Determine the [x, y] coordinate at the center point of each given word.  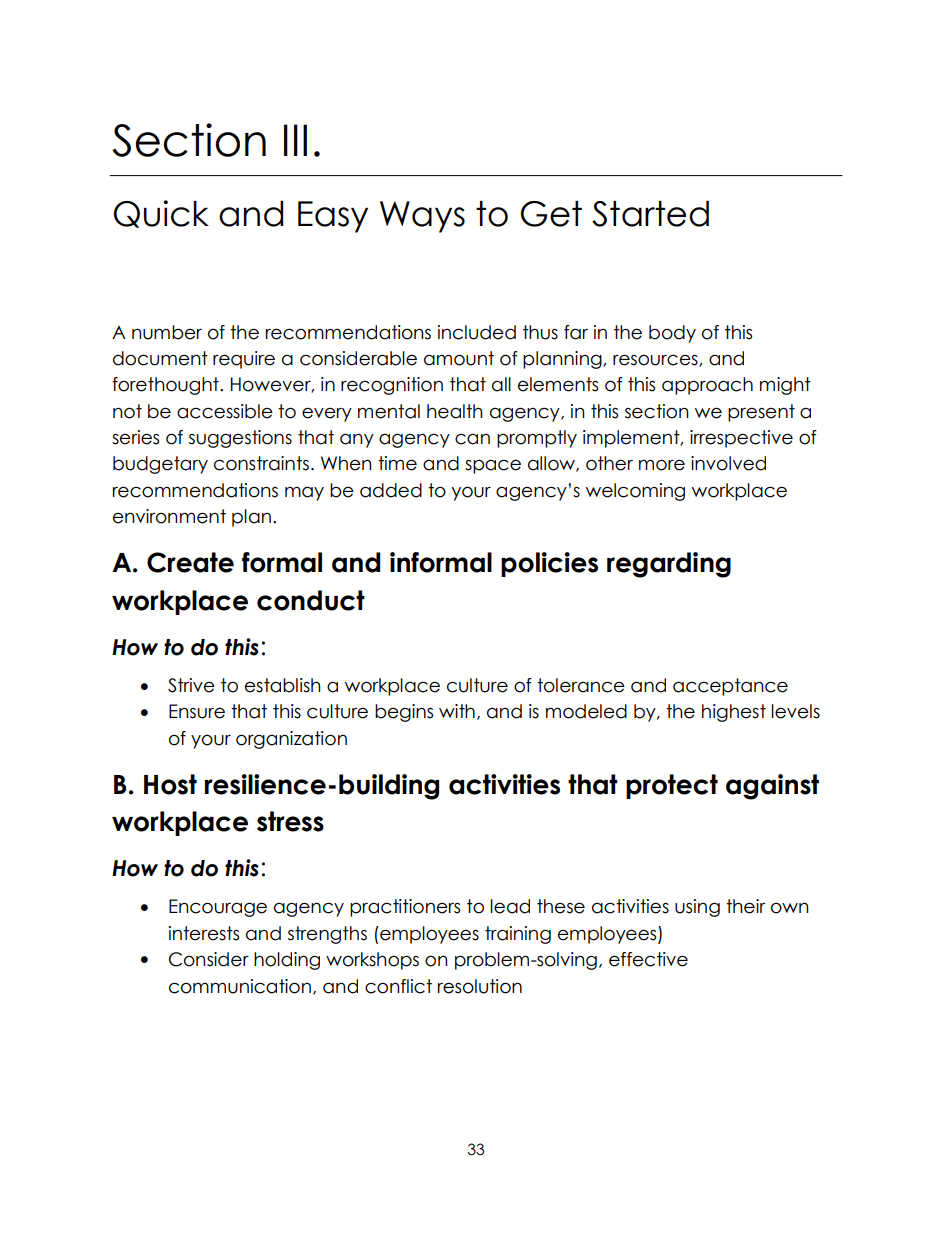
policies [549, 564]
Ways [422, 217]
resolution [480, 986]
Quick [161, 214]
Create [190, 562]
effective [648, 959]
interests [204, 933]
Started [650, 214]
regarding [669, 565]
